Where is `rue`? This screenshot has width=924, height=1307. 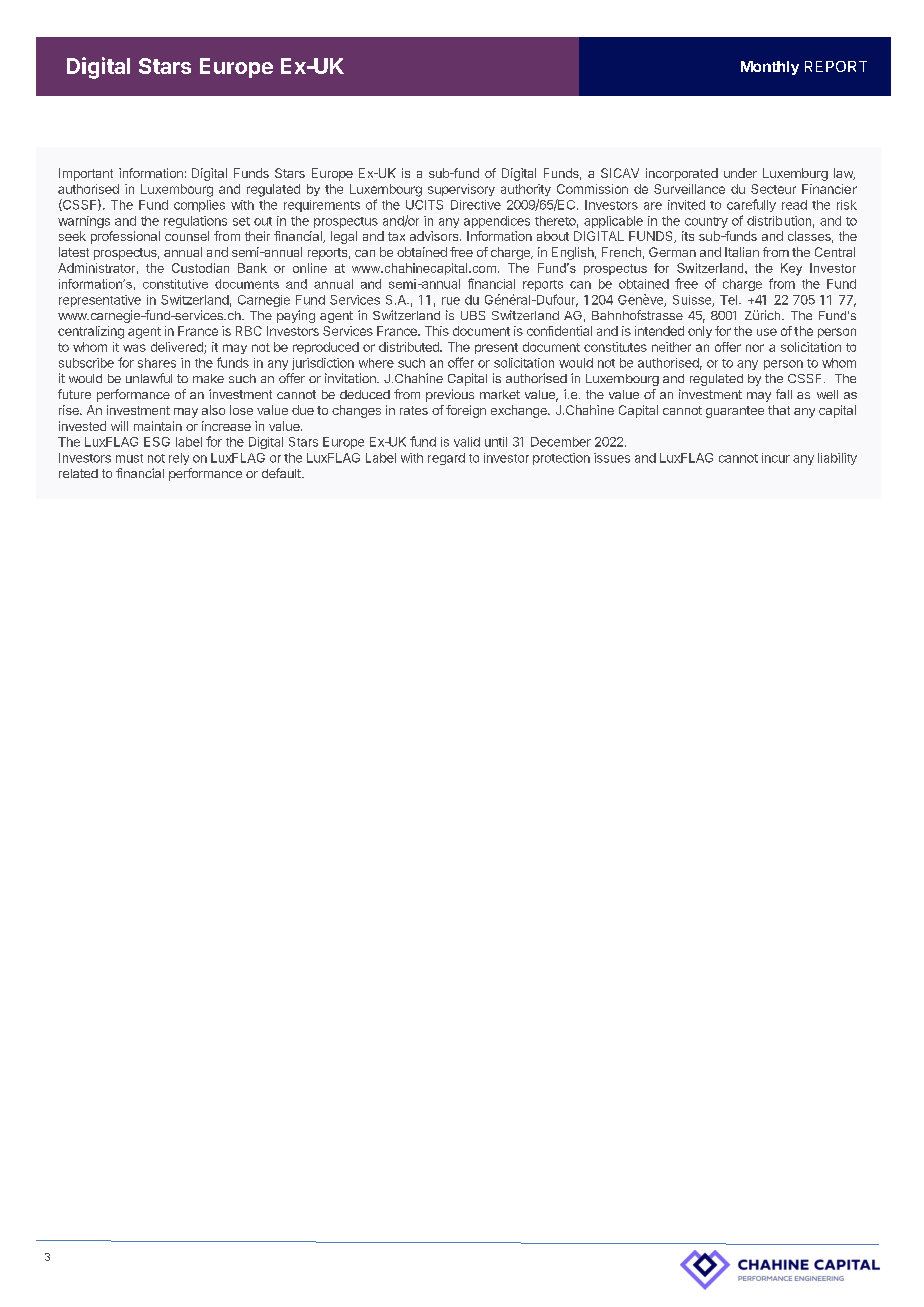 rue is located at coordinates (451, 301).
